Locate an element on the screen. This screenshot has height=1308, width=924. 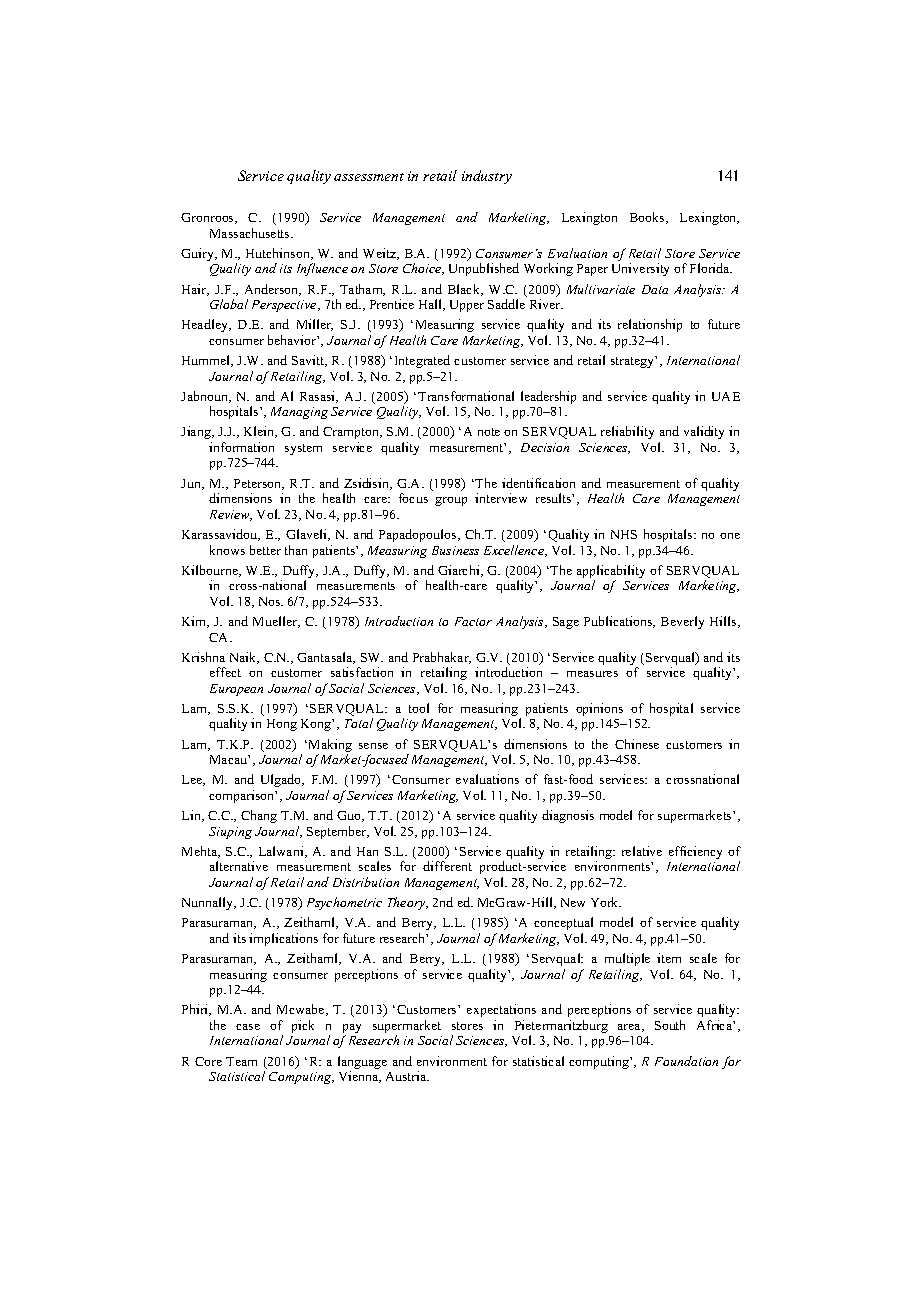
Beverly is located at coordinates (682, 622).
